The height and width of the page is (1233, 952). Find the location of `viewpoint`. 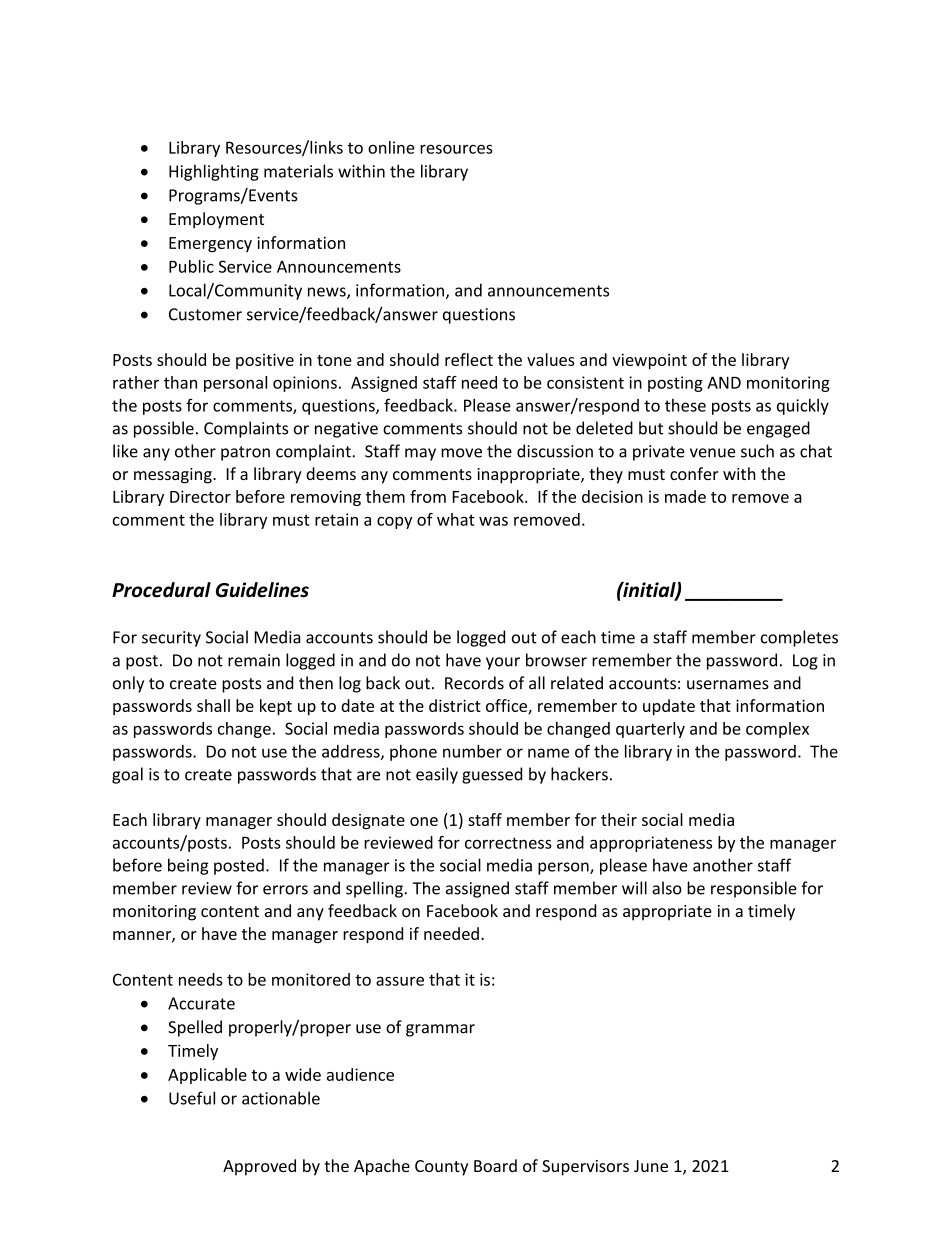

viewpoint is located at coordinates (649, 361).
